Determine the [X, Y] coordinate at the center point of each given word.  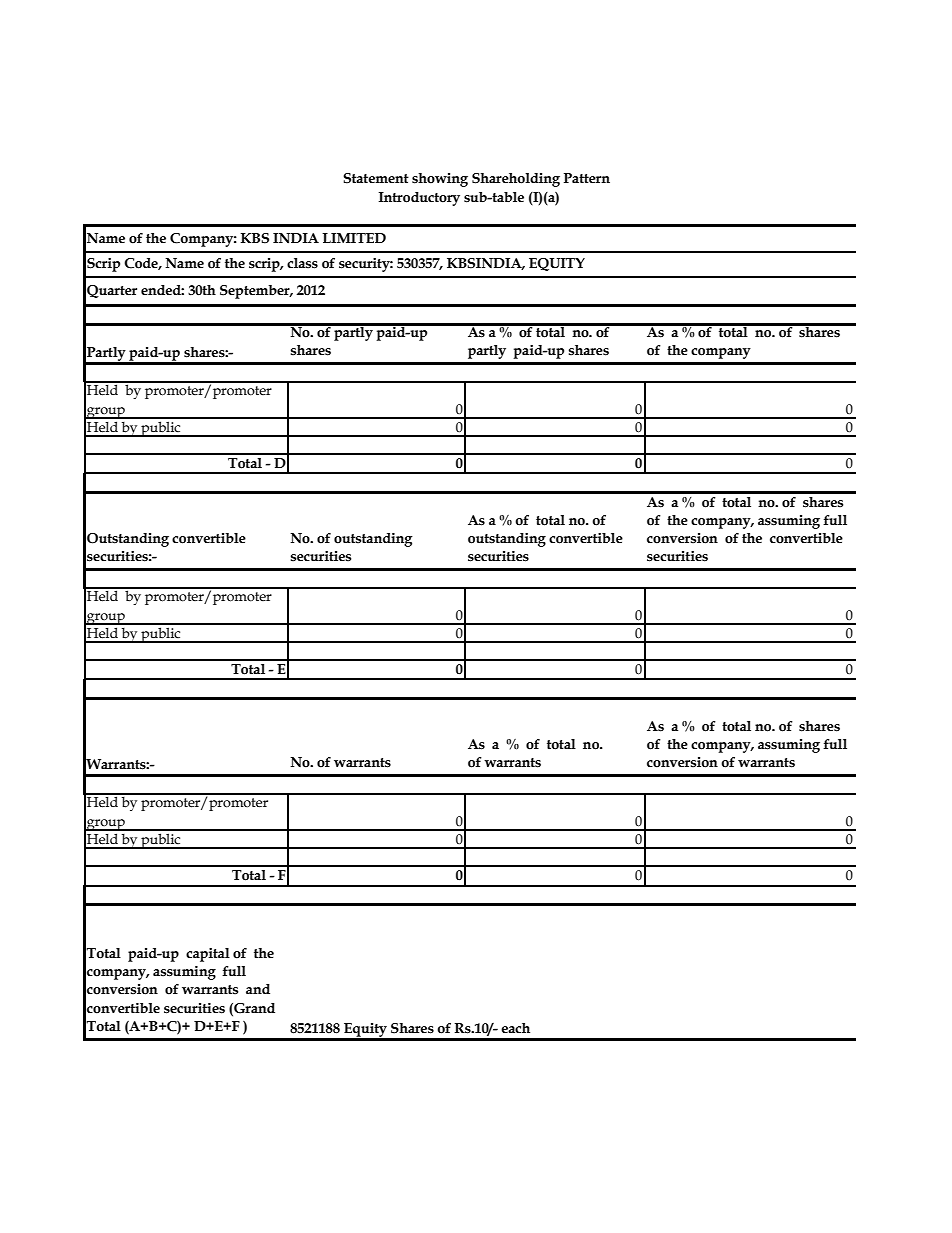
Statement [376, 178]
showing [440, 180]
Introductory [419, 199]
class [302, 263]
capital [208, 955]
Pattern [587, 178]
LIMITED [354, 238]
